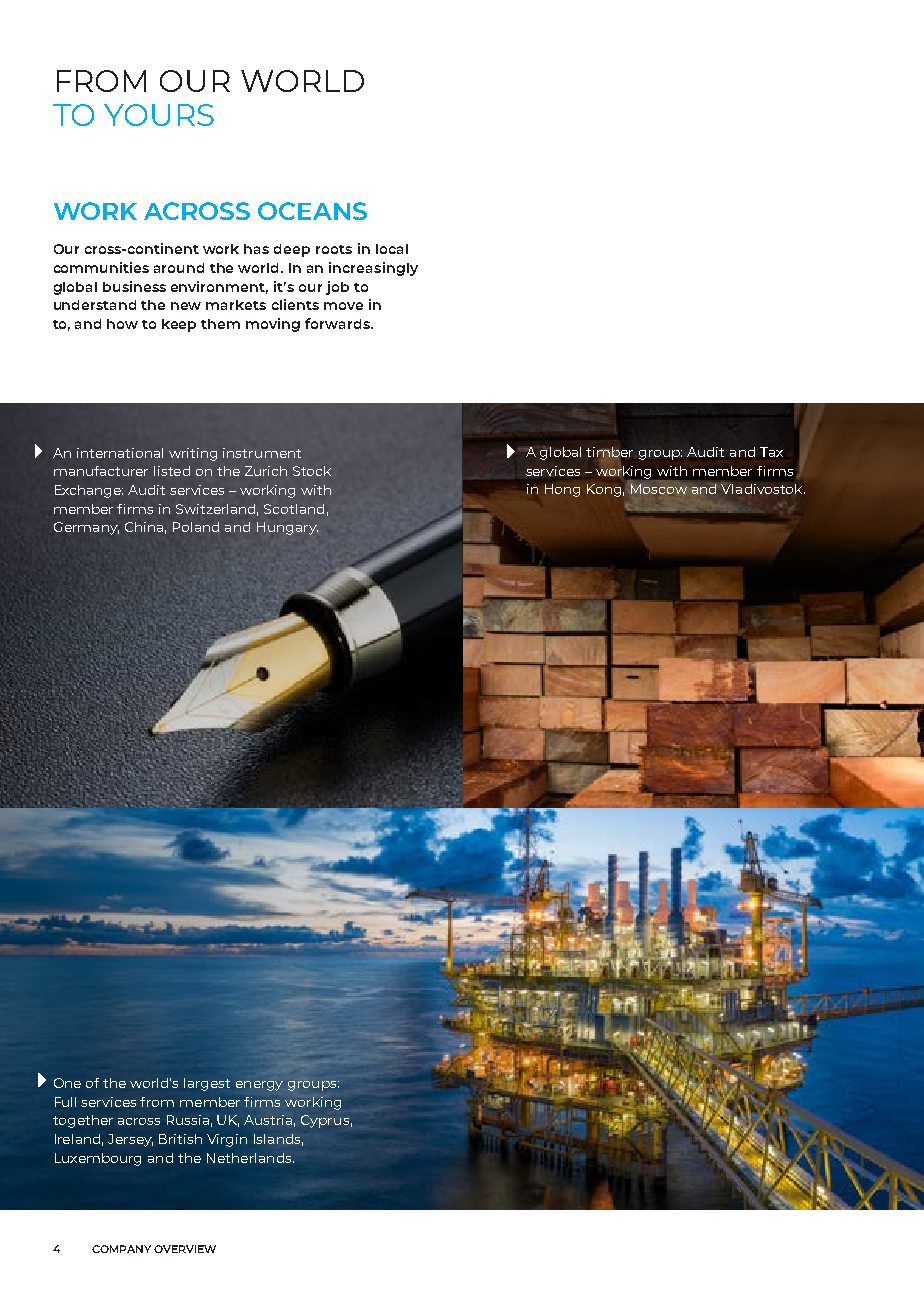  Describe the element at coordinates (609, 453) in the screenshot. I see `timber` at that location.
